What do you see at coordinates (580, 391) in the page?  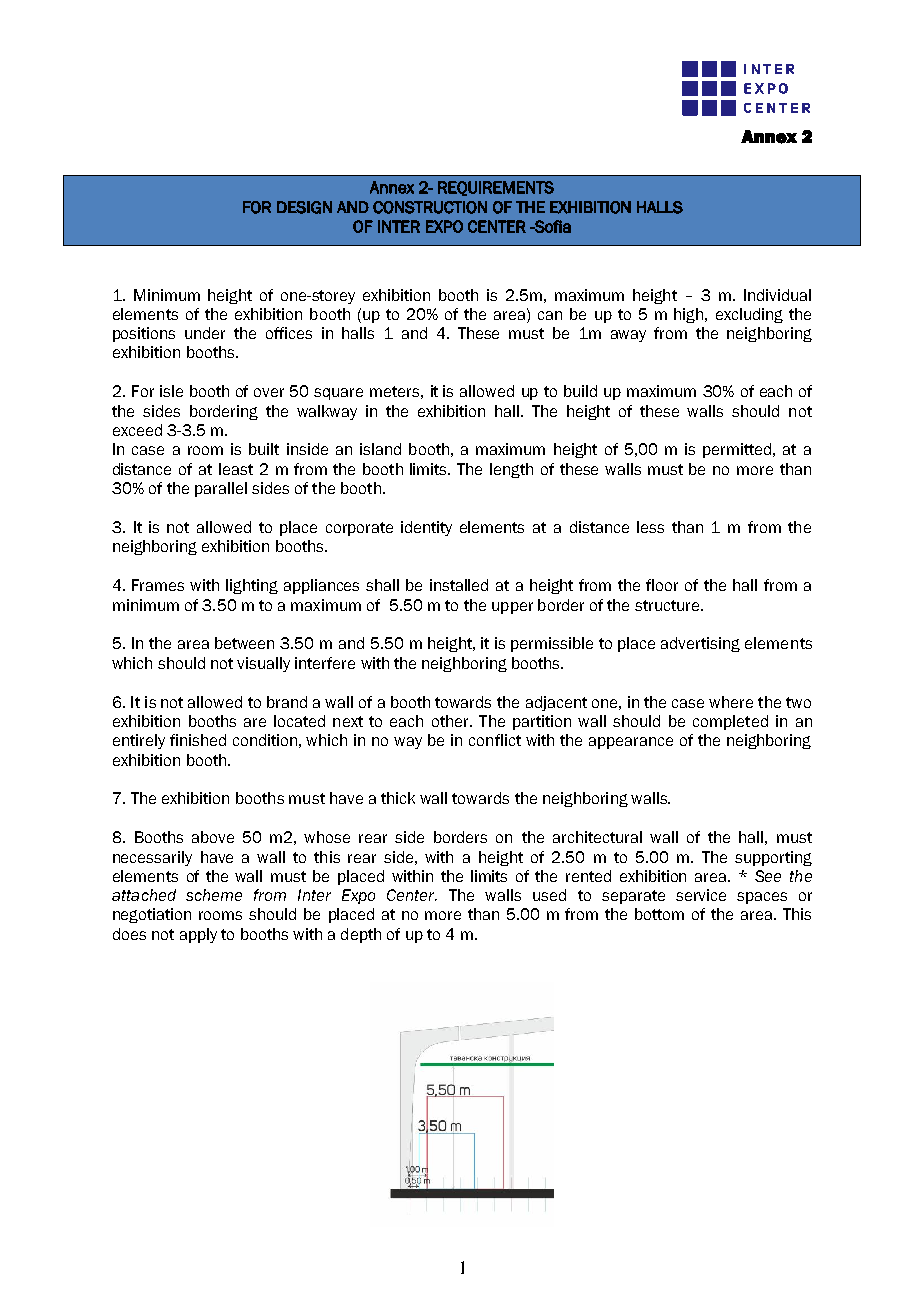 I see `build` at bounding box center [580, 391].
